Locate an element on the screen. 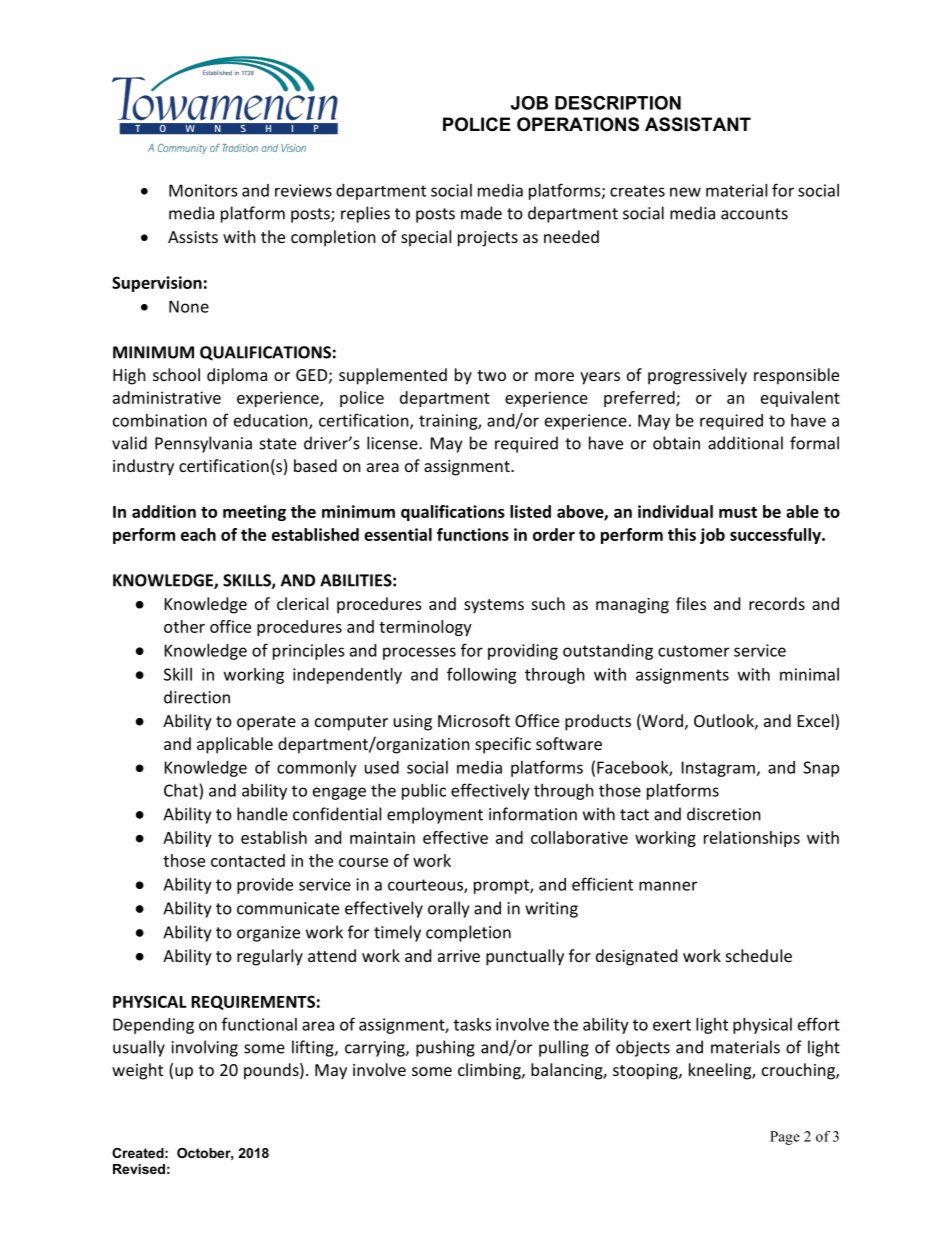 Image resolution: width=952 pixels, height=1233 pixels. progressively is located at coordinates (697, 376).
